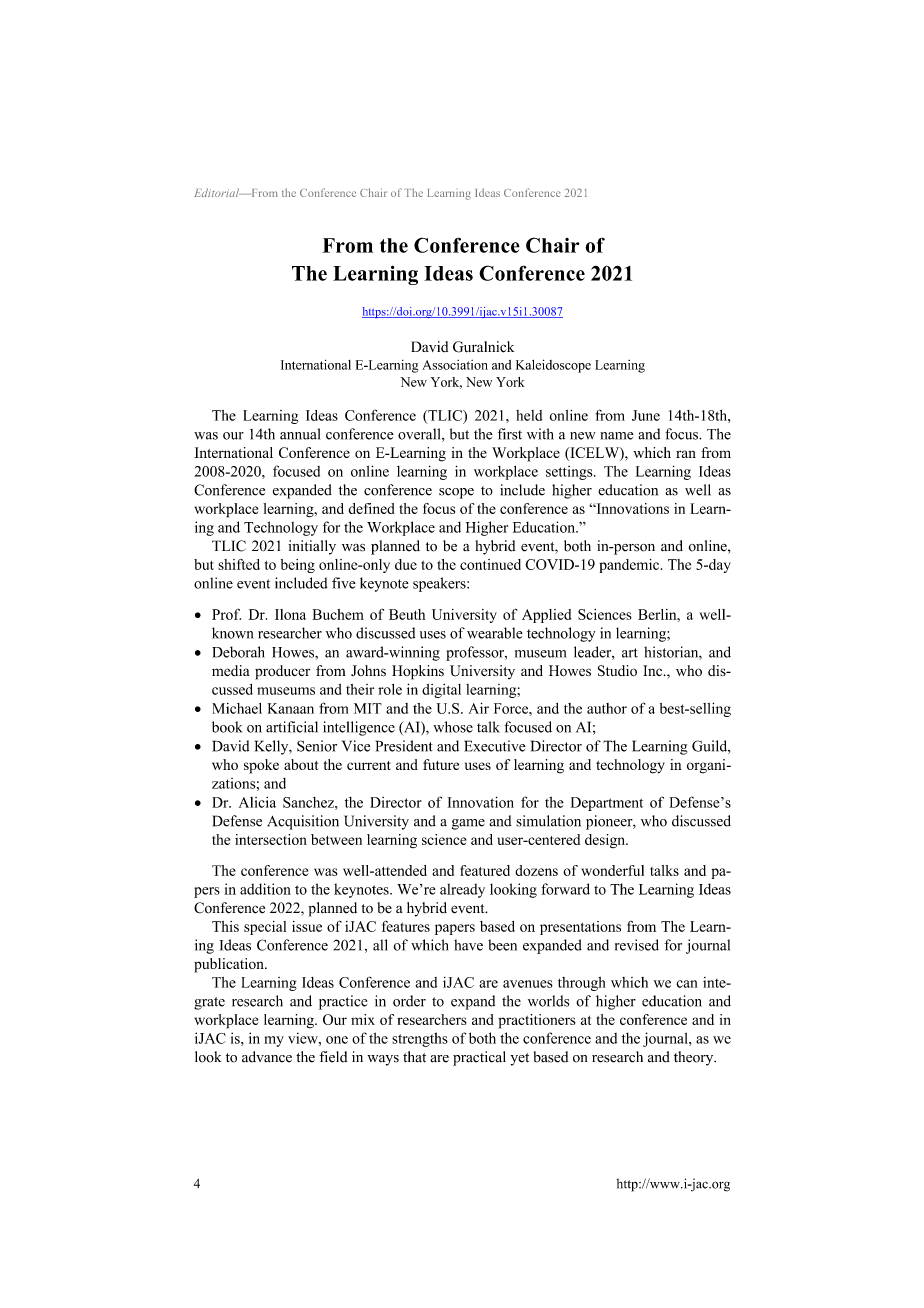  I want to click on being, so click(298, 566).
